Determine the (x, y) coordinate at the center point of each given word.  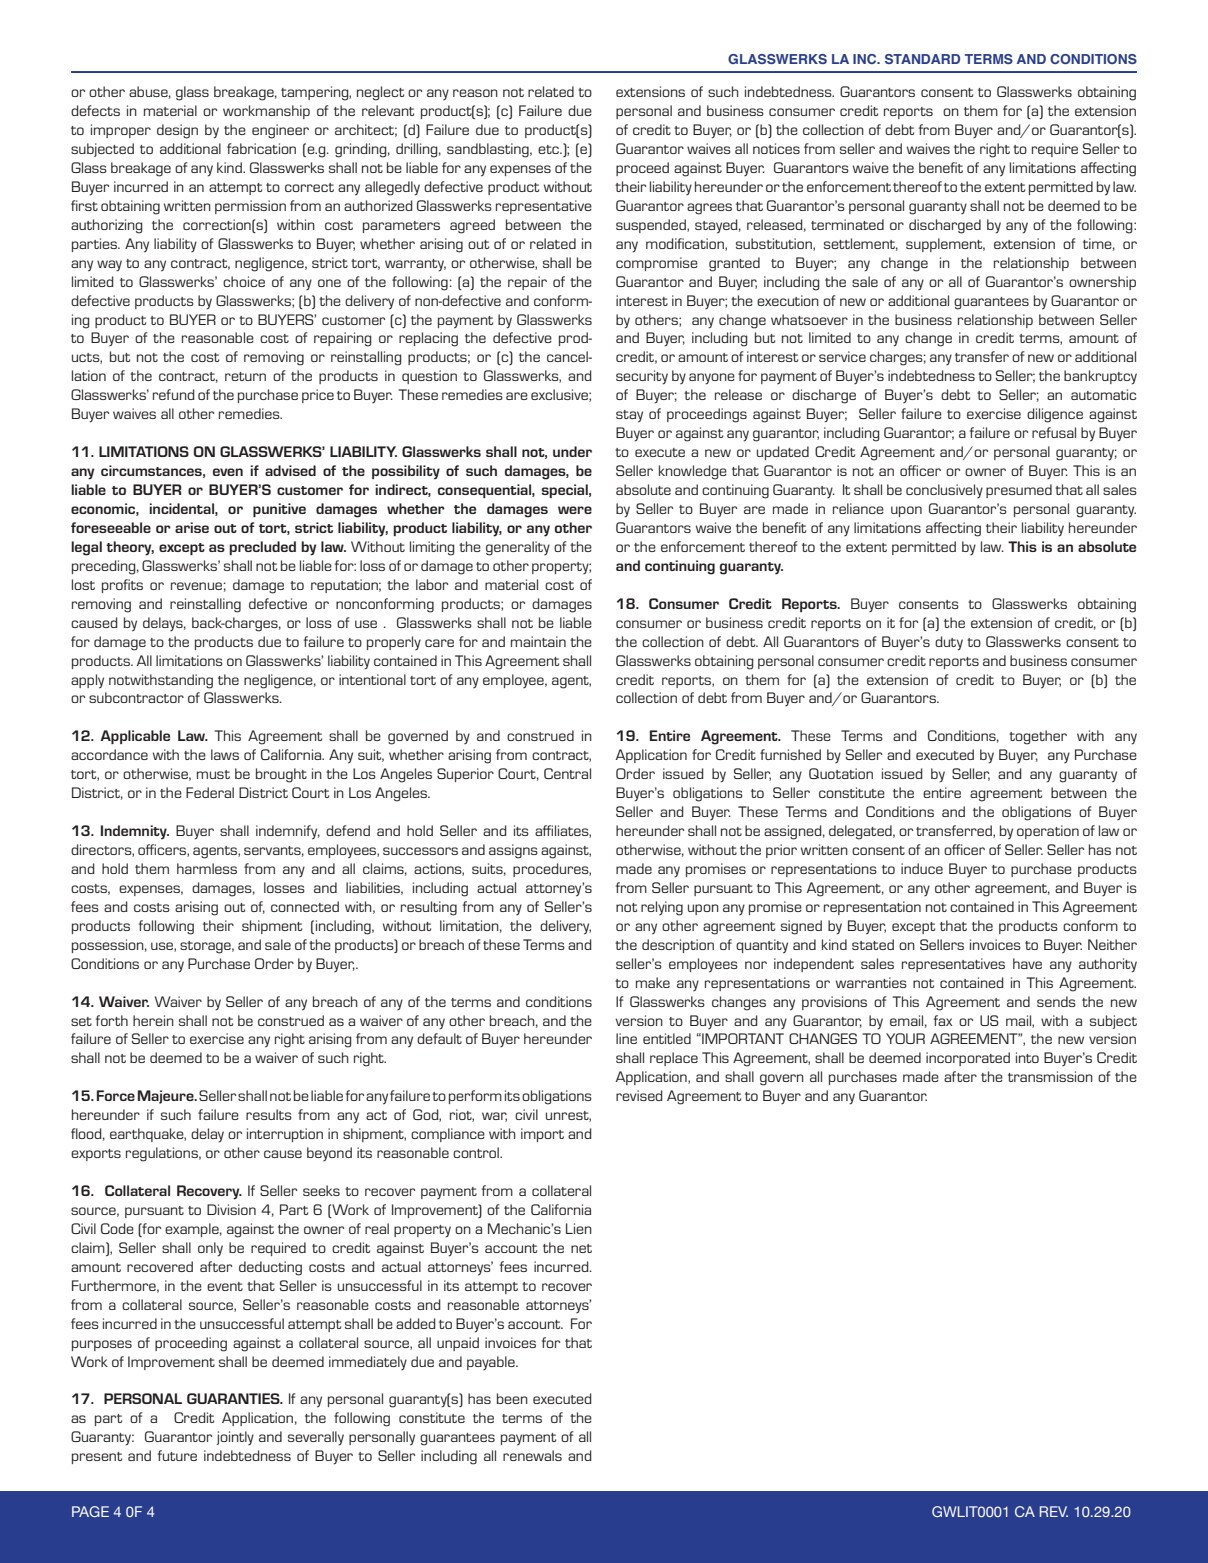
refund (174, 394)
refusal (1054, 432)
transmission (1050, 1076)
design (177, 131)
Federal (210, 792)
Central (567, 773)
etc (549, 149)
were (575, 510)
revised (639, 1095)
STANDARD (922, 59)
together (1038, 737)
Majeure (167, 1097)
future (177, 1455)
